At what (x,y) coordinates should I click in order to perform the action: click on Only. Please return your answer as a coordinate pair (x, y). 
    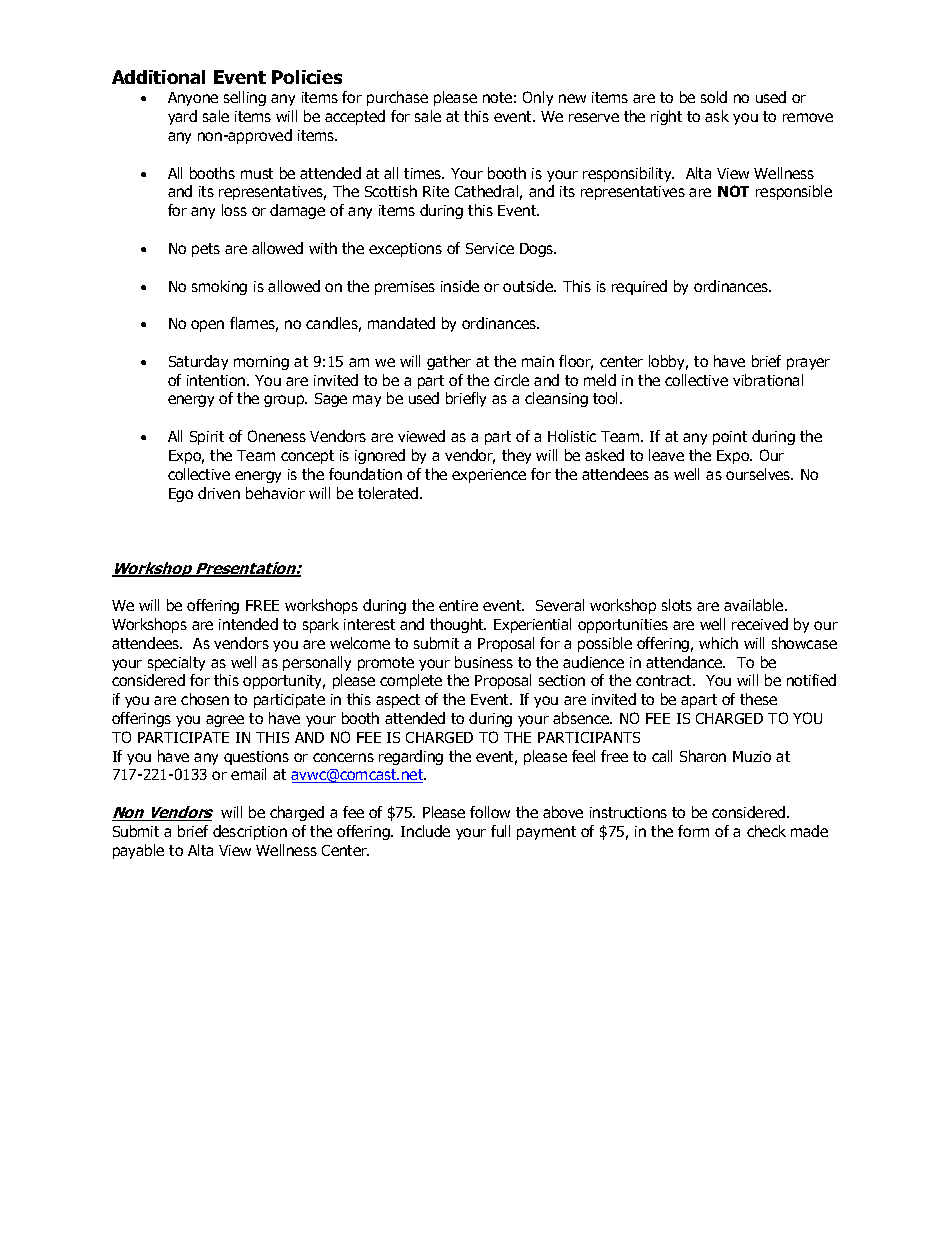
    Looking at the image, I should click on (538, 98).
